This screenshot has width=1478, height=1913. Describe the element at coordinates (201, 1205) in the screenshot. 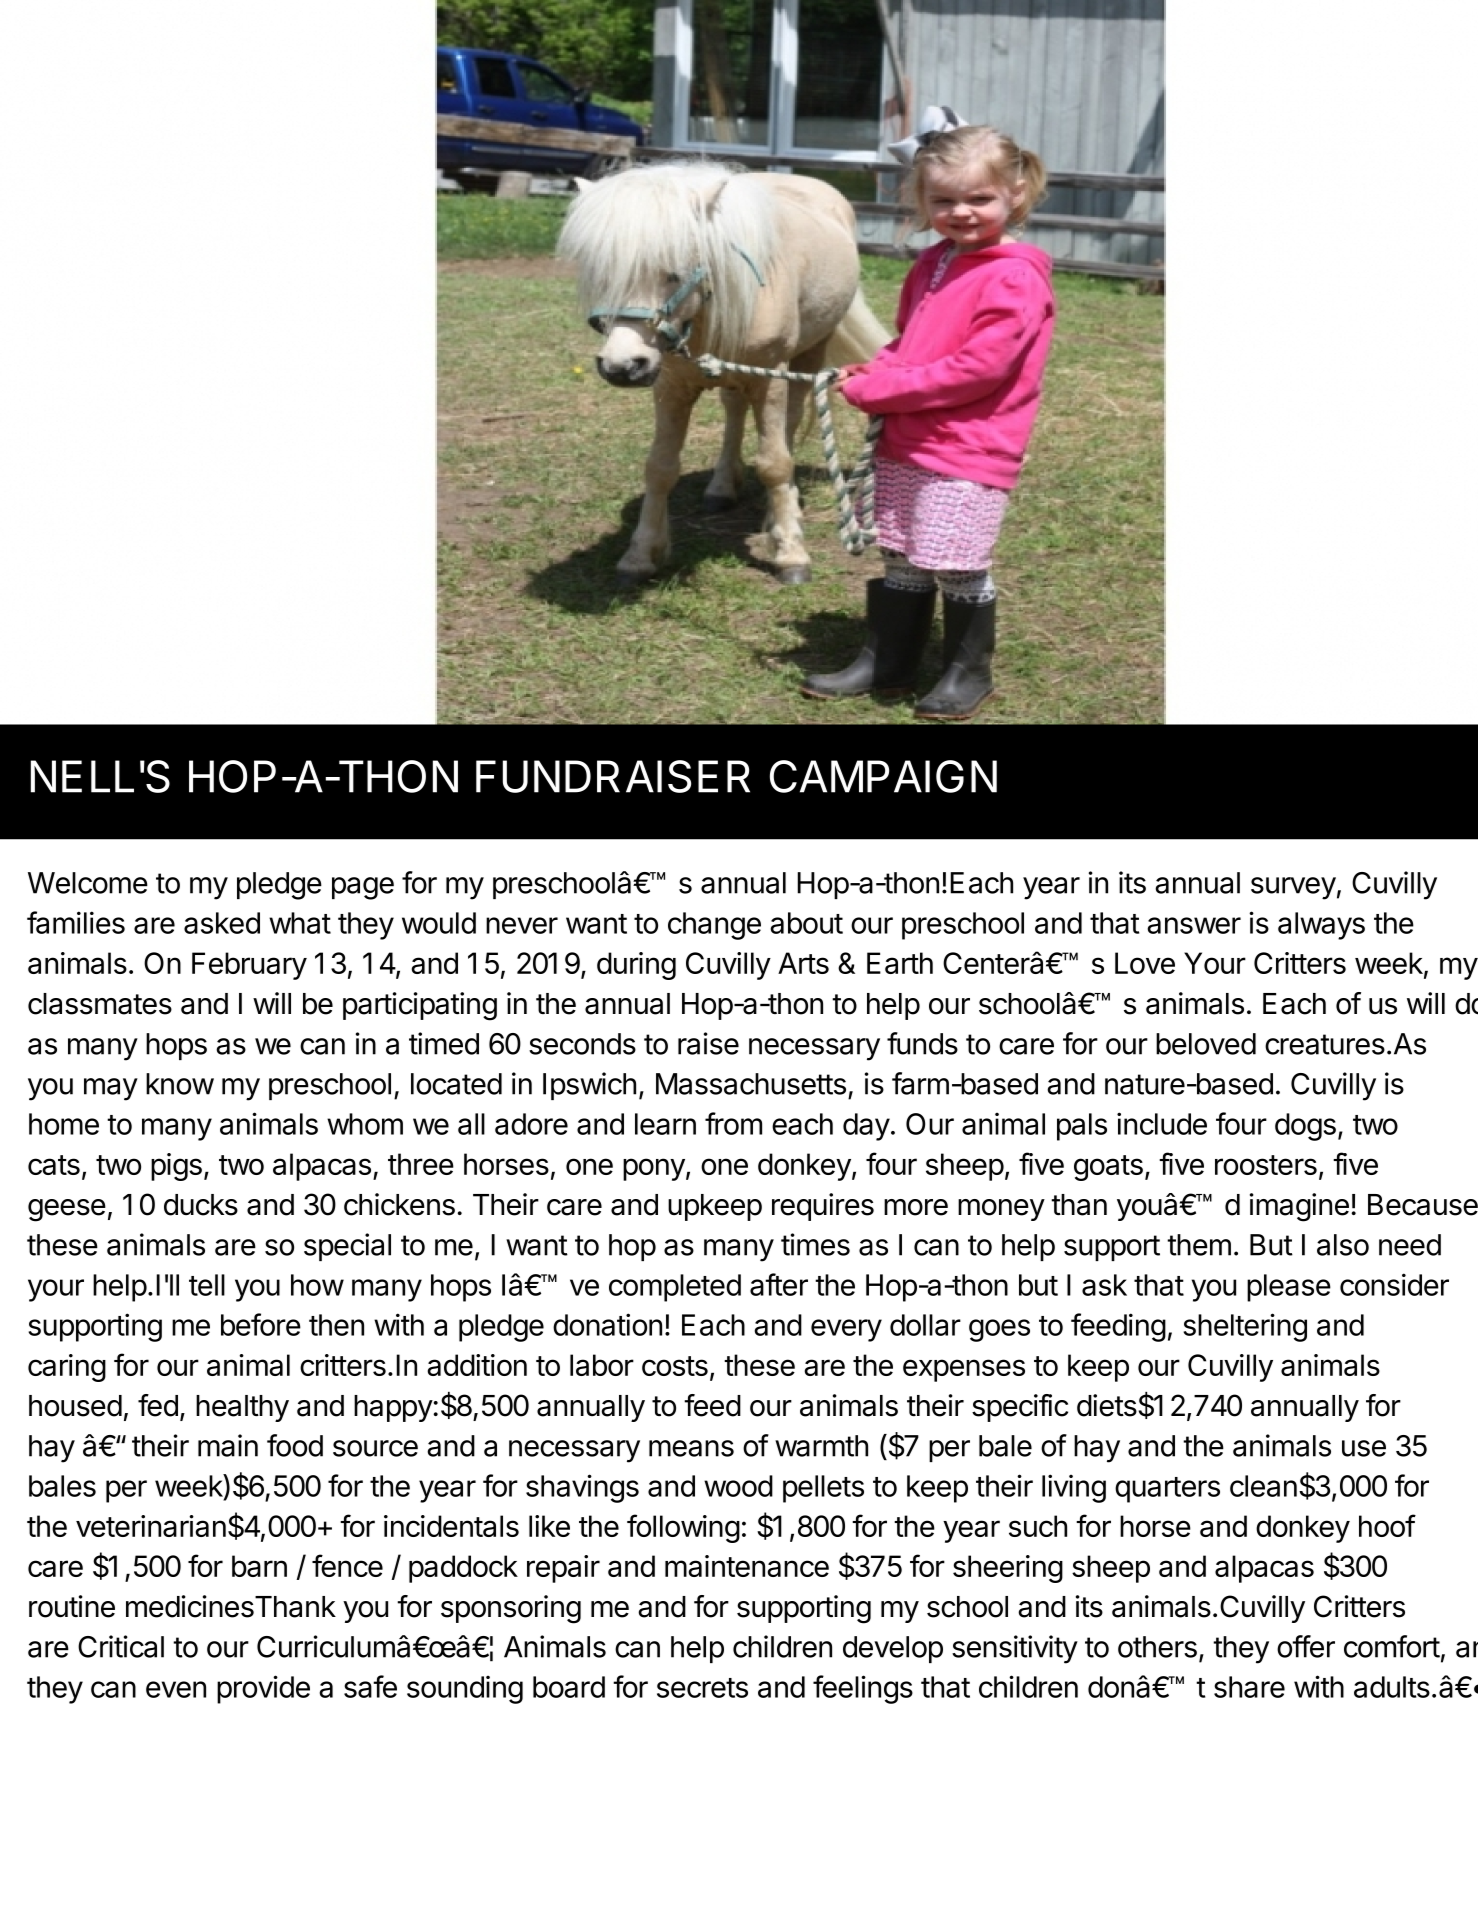

I see `ducks` at that location.
